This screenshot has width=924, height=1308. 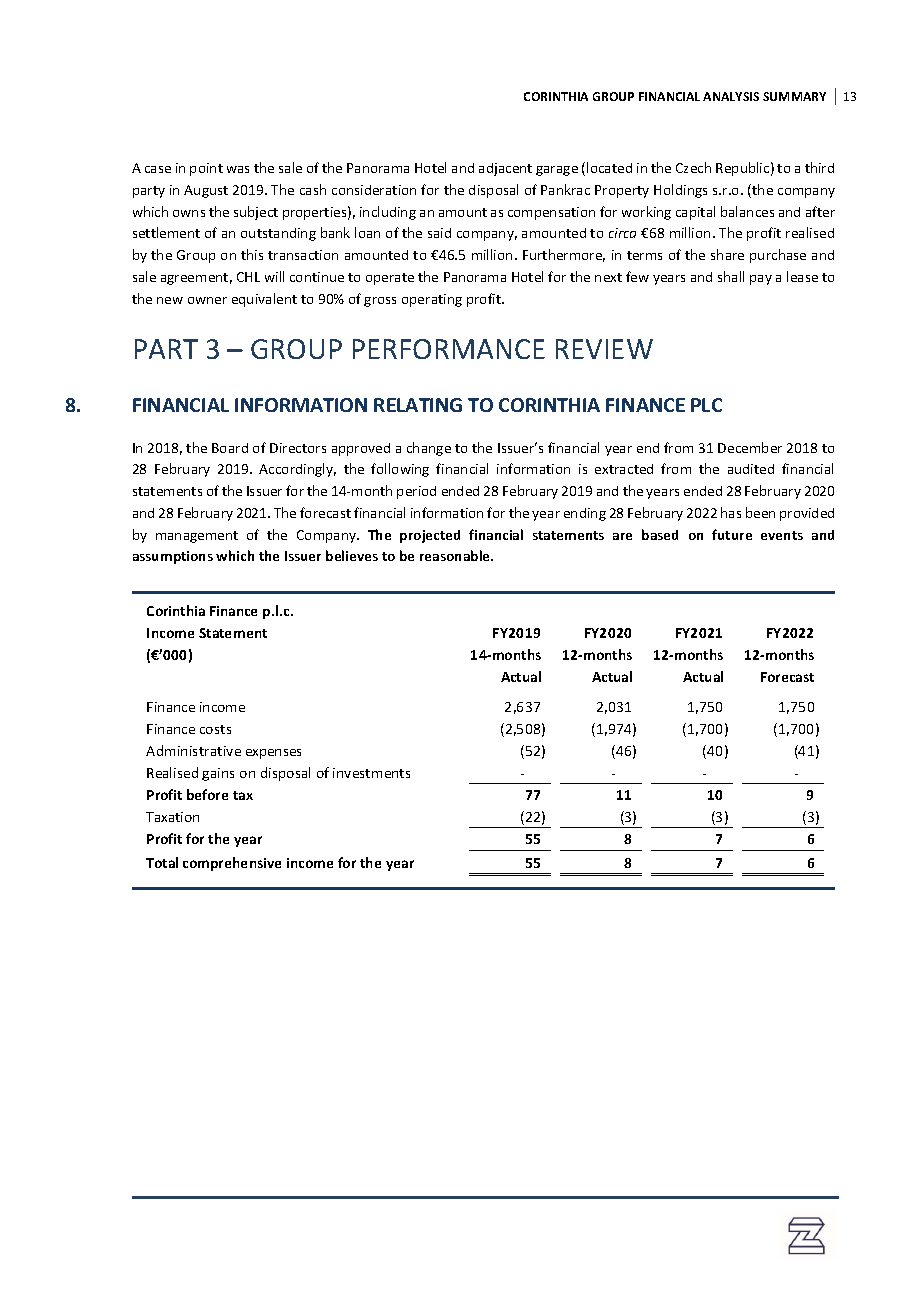 What do you see at coordinates (439, 233) in the screenshot?
I see `said` at bounding box center [439, 233].
